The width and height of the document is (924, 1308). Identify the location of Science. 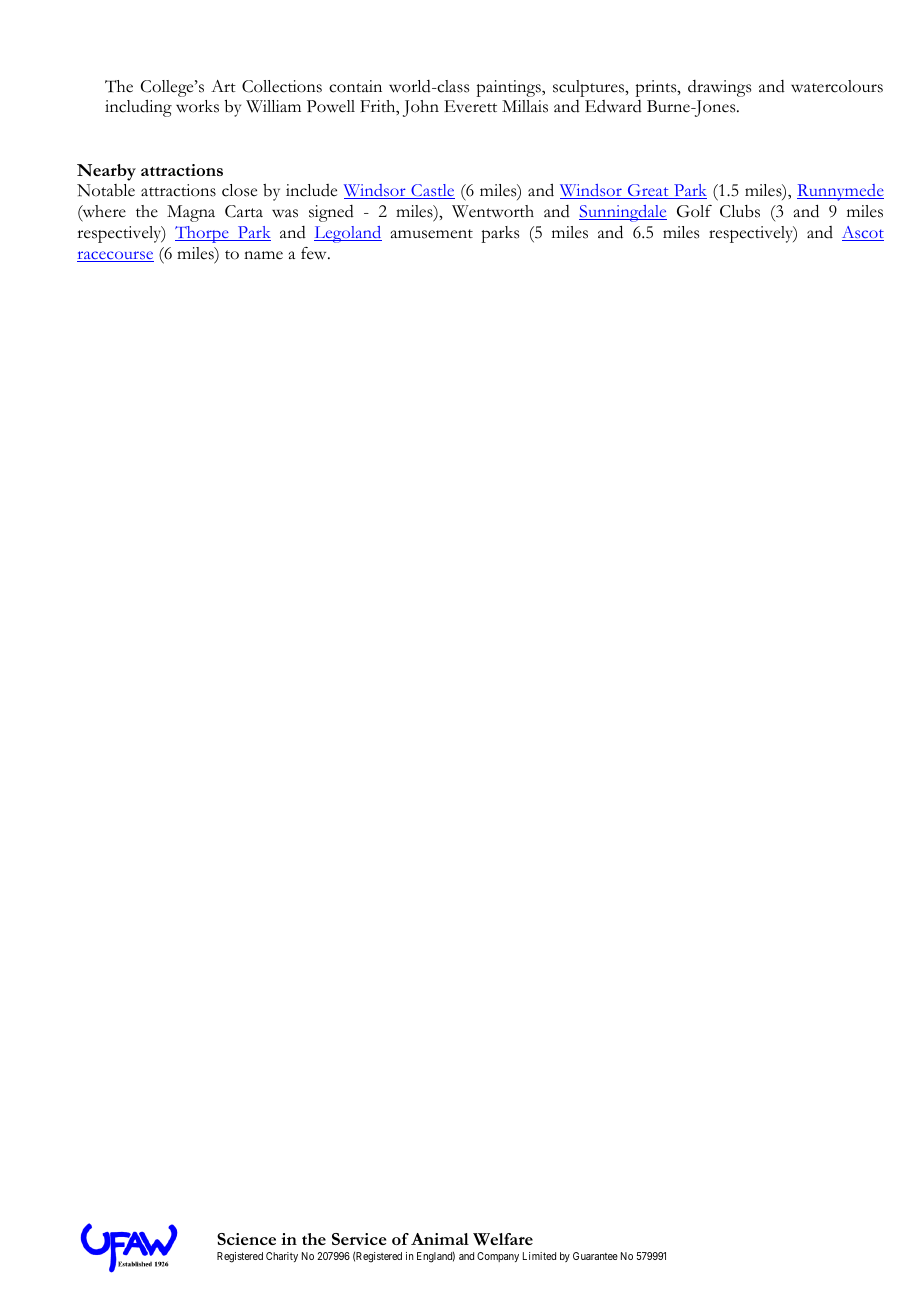
(246, 1239).
